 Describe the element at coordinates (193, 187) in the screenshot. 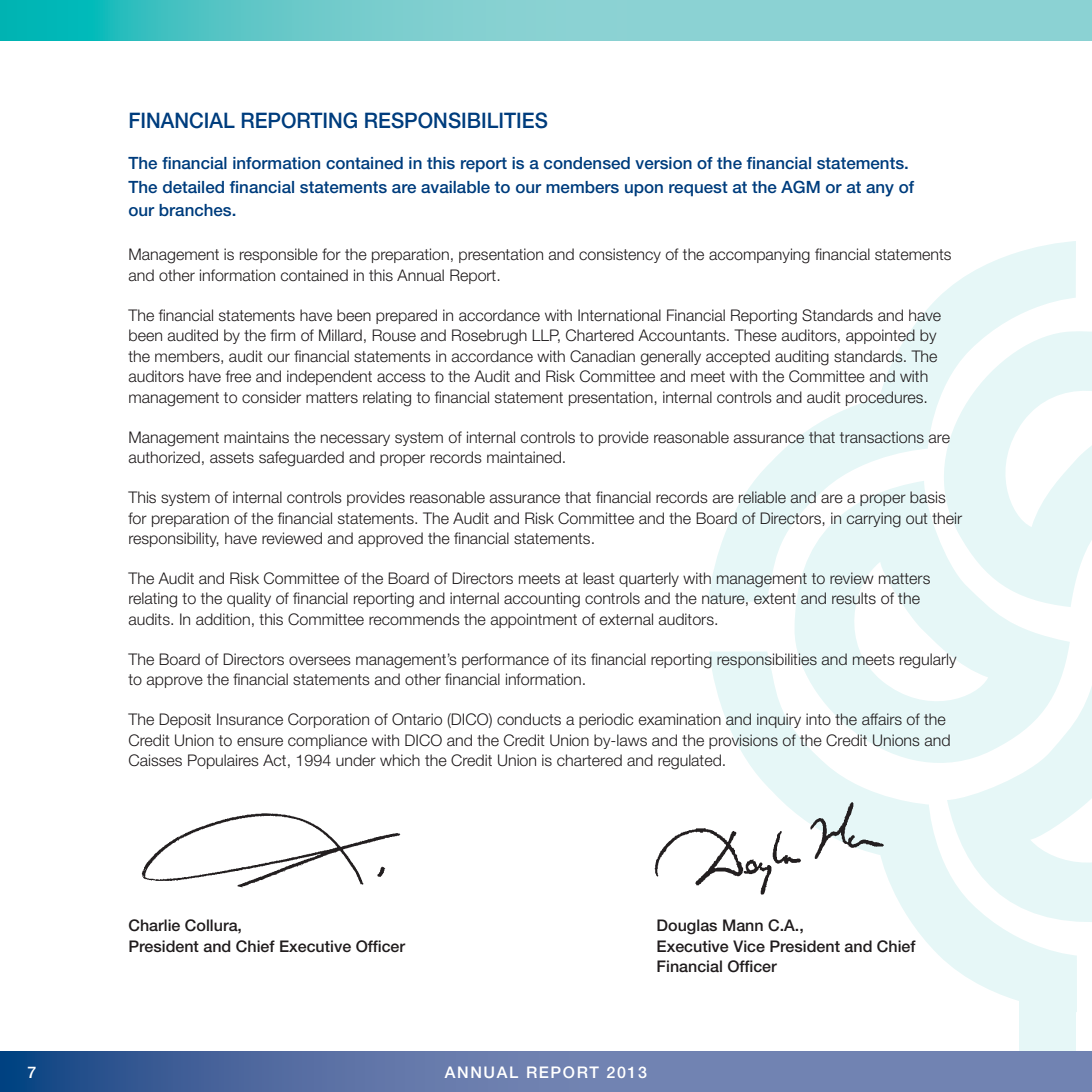

I see `detailed` at that location.
